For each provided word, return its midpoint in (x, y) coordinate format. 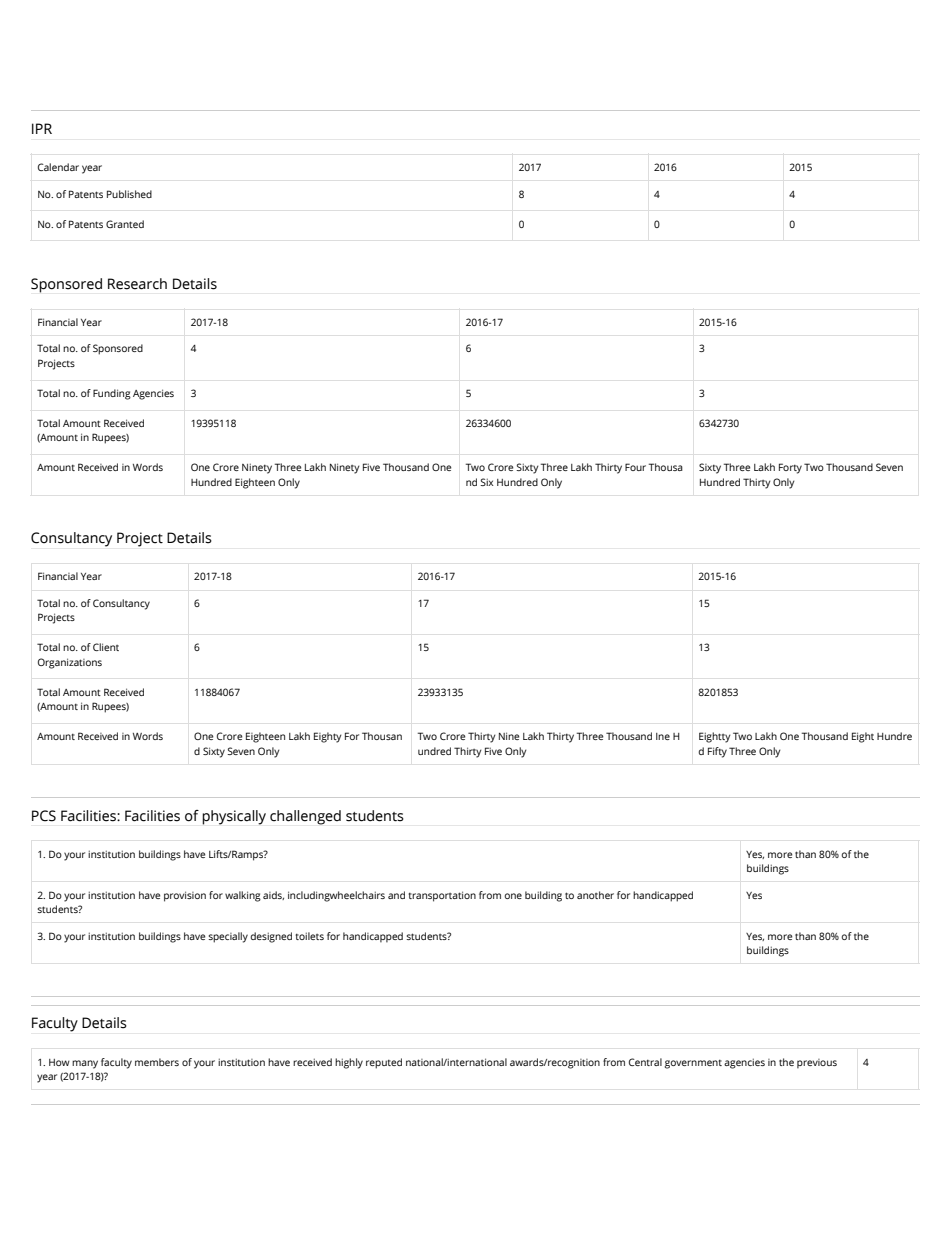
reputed (384, 1063)
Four (635, 467)
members (157, 1062)
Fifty (717, 752)
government (693, 1064)
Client (106, 647)
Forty (790, 468)
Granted (125, 224)
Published (129, 194)
